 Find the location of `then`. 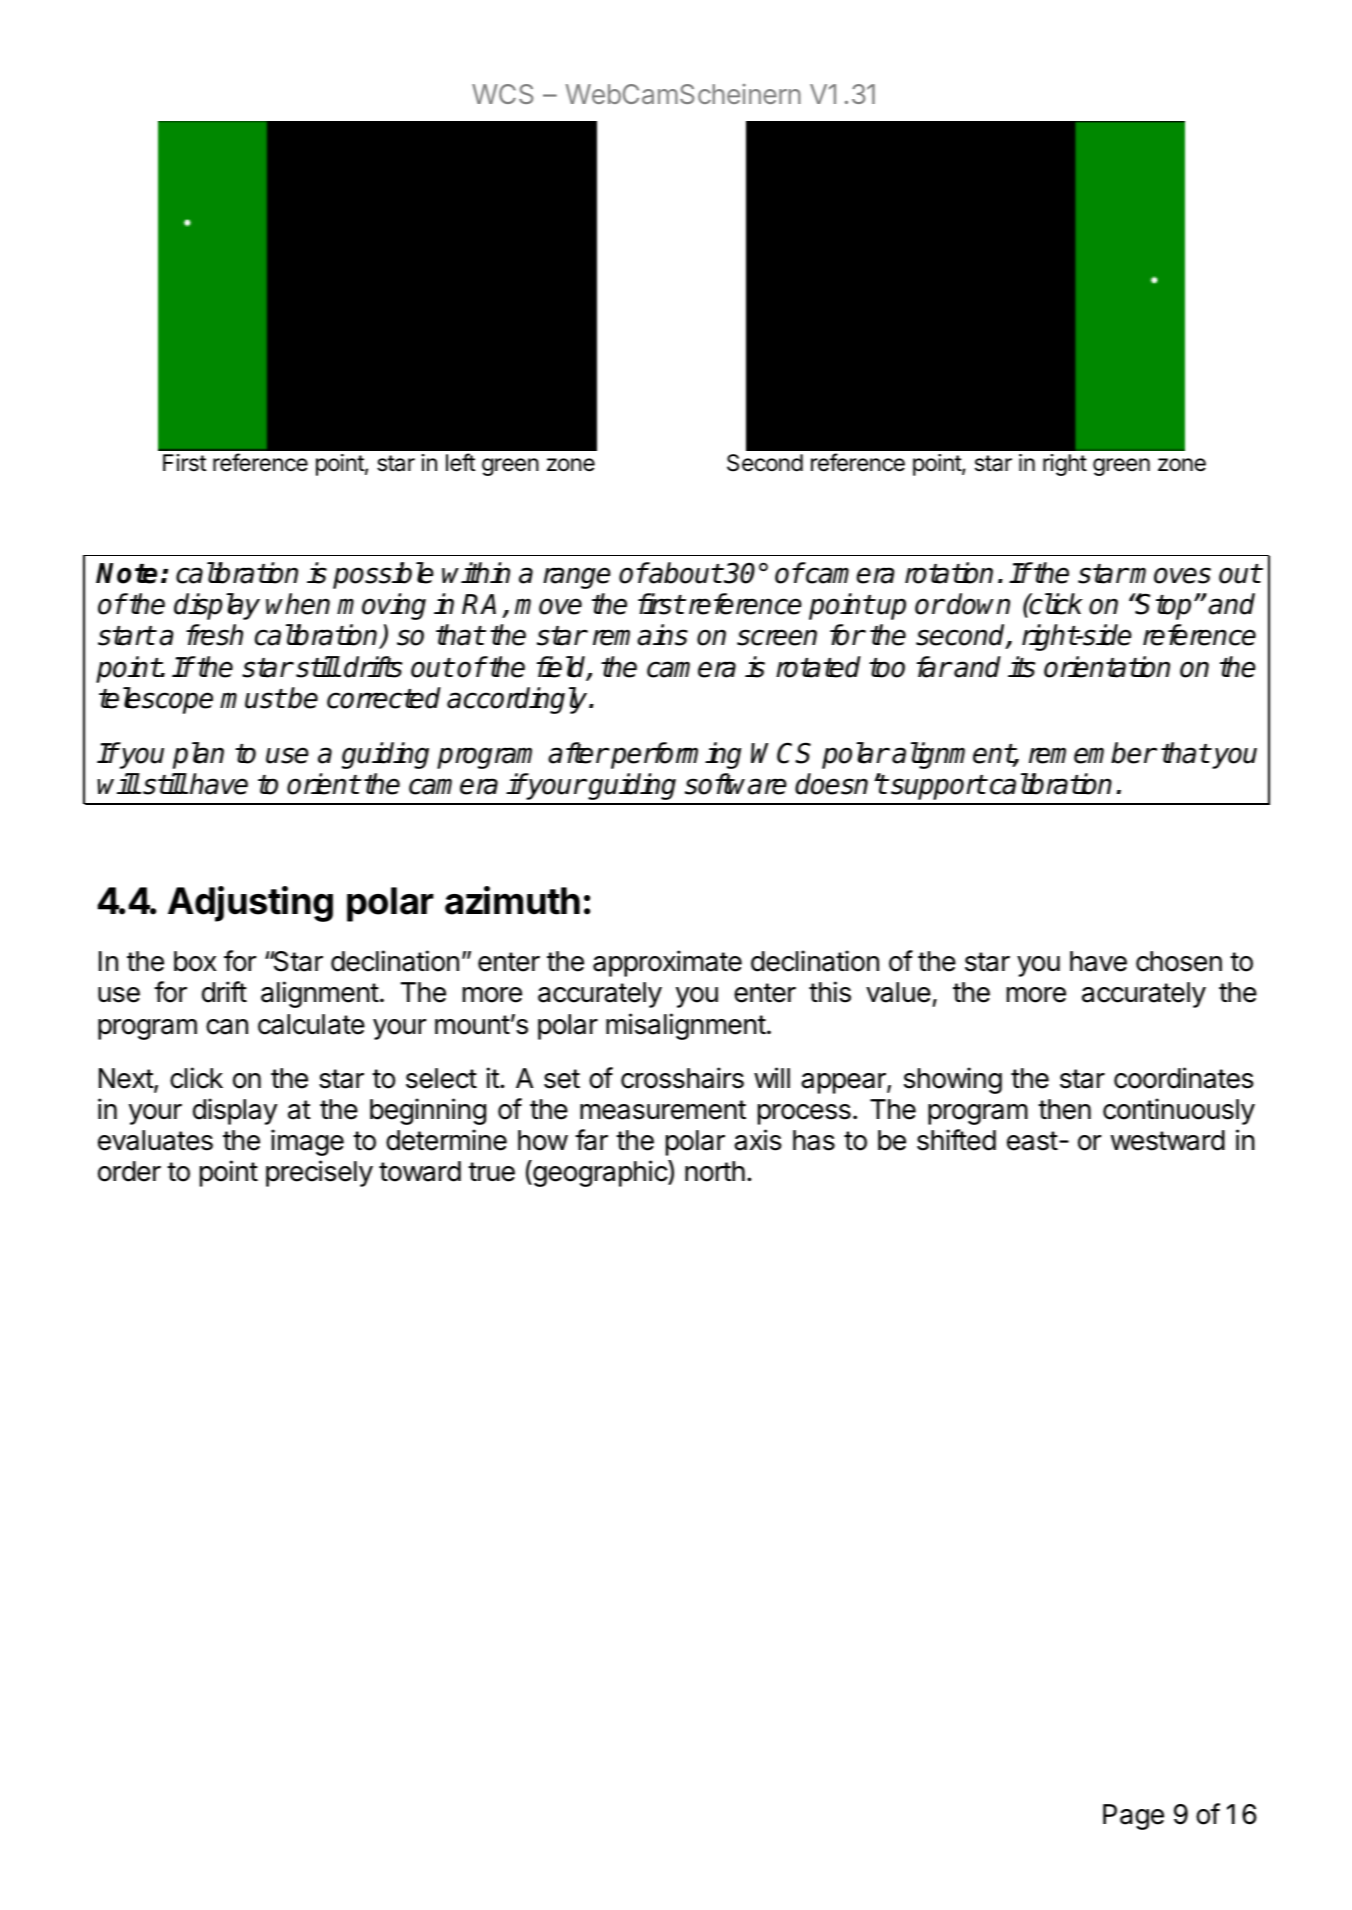

then is located at coordinates (1064, 1109).
